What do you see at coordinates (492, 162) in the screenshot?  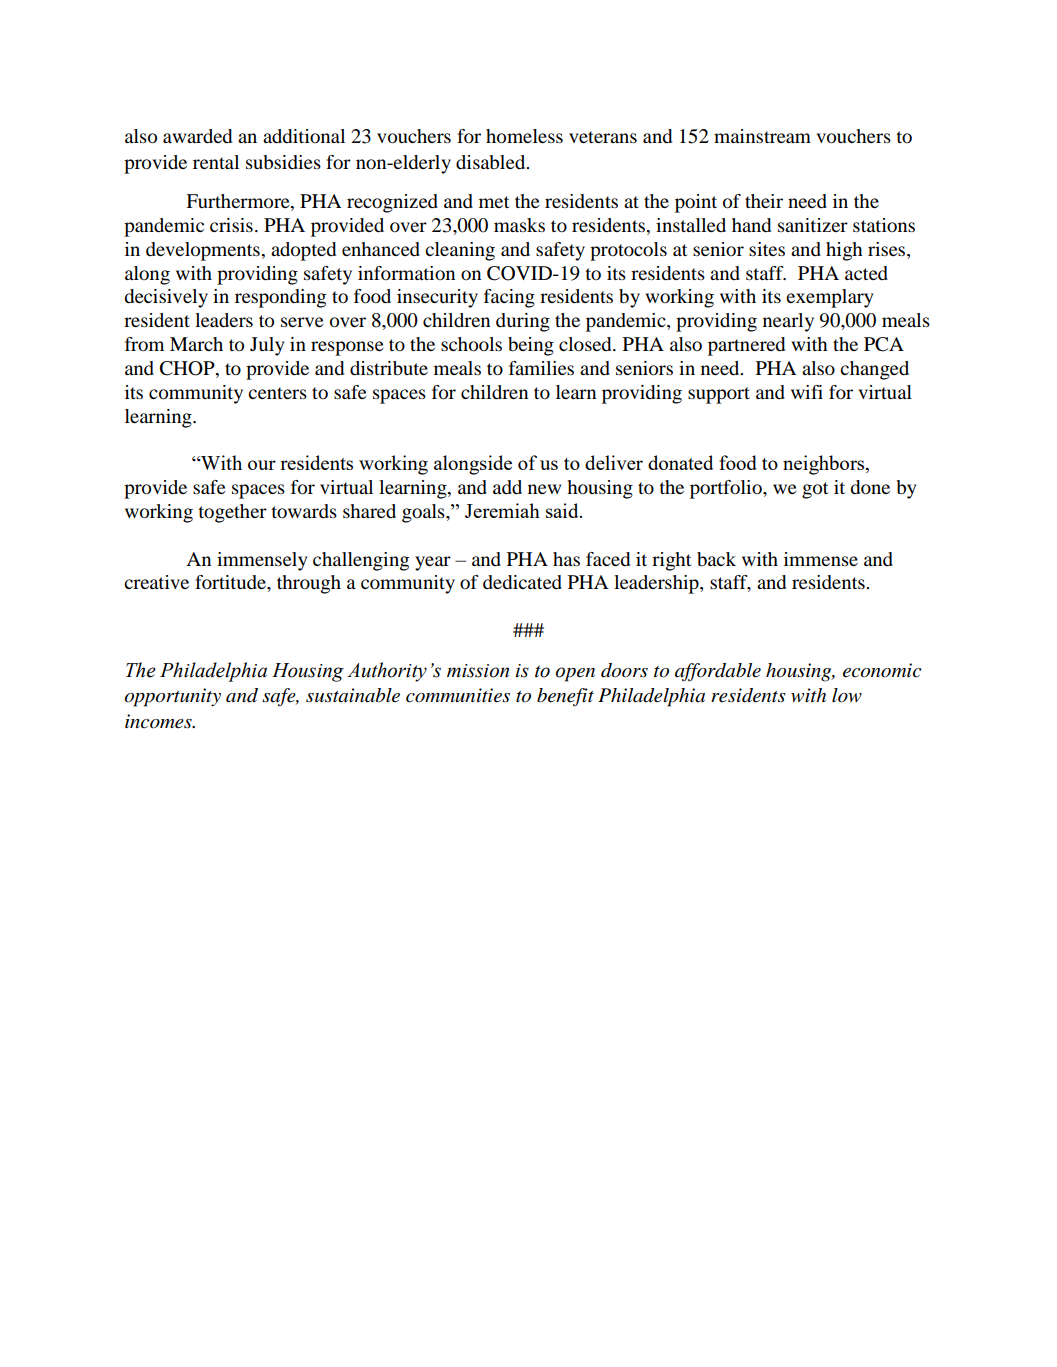 I see `disabled` at bounding box center [492, 162].
